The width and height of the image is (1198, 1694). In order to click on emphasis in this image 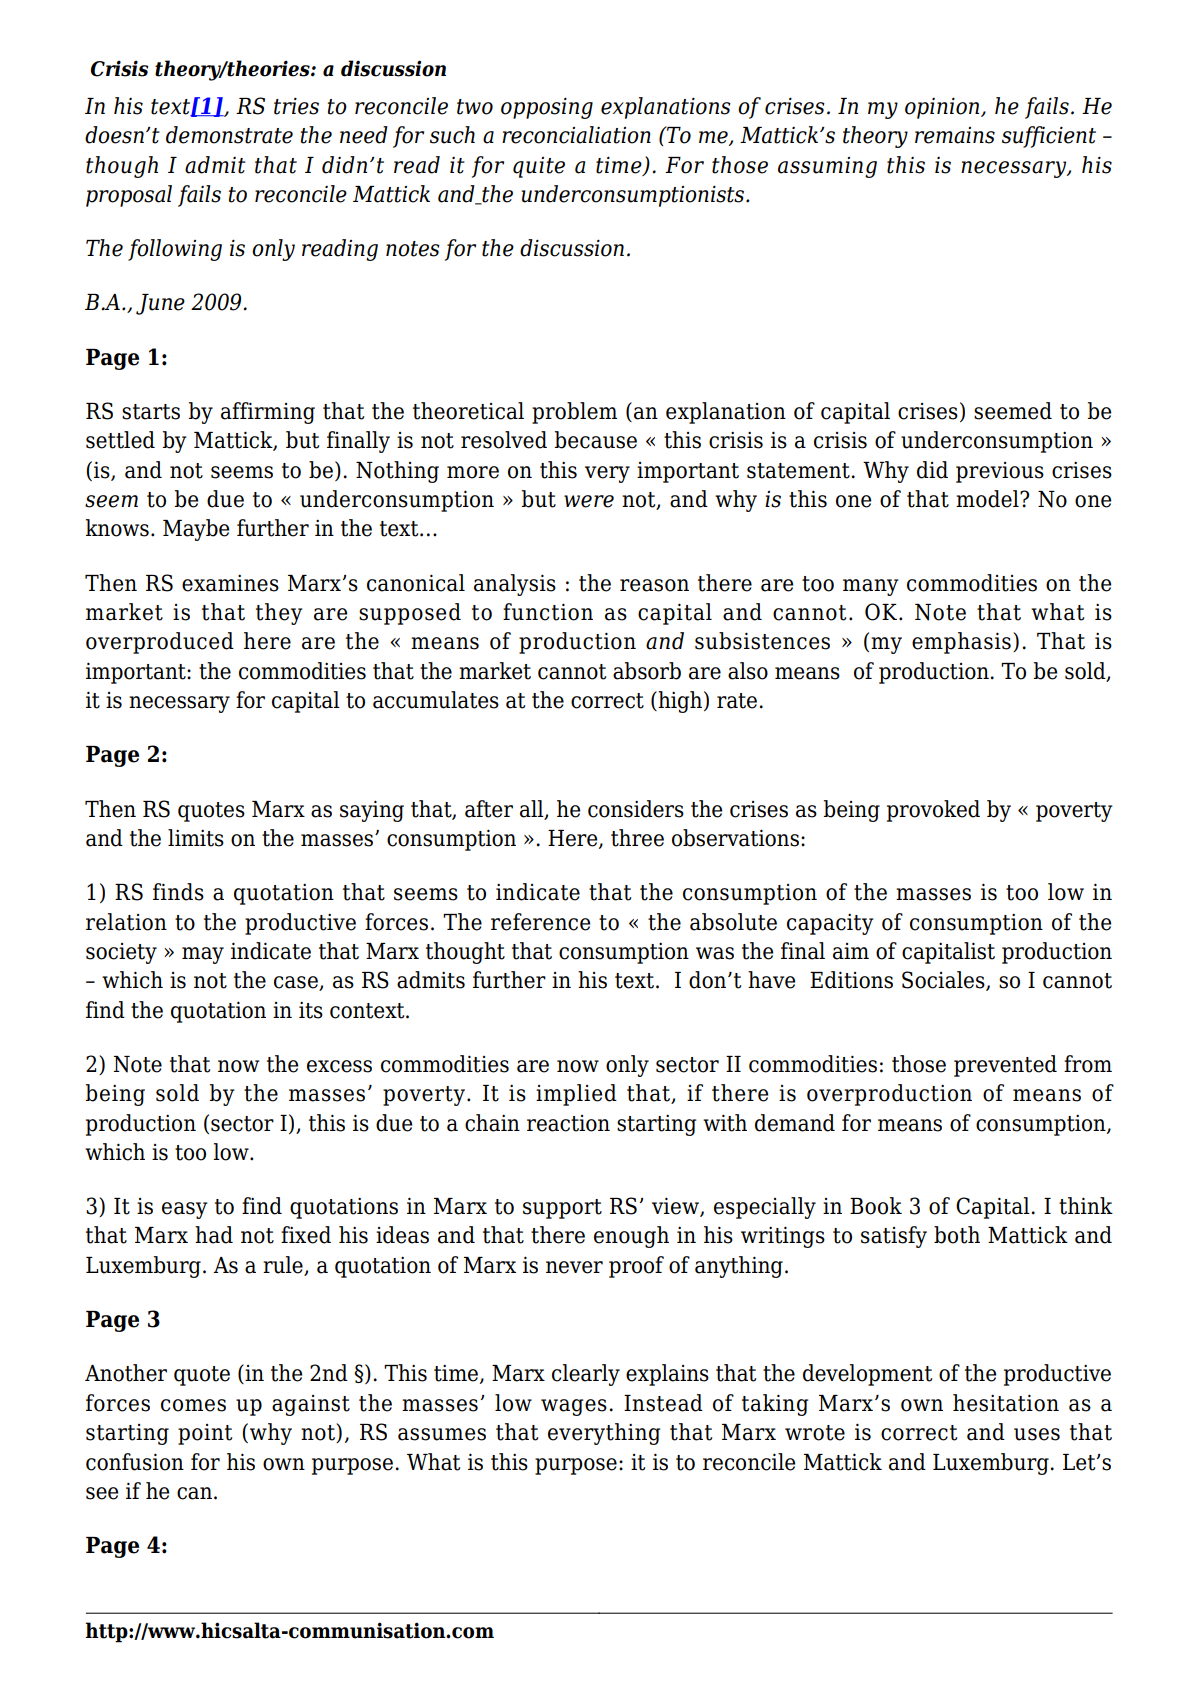, I will do `click(961, 643)`.
